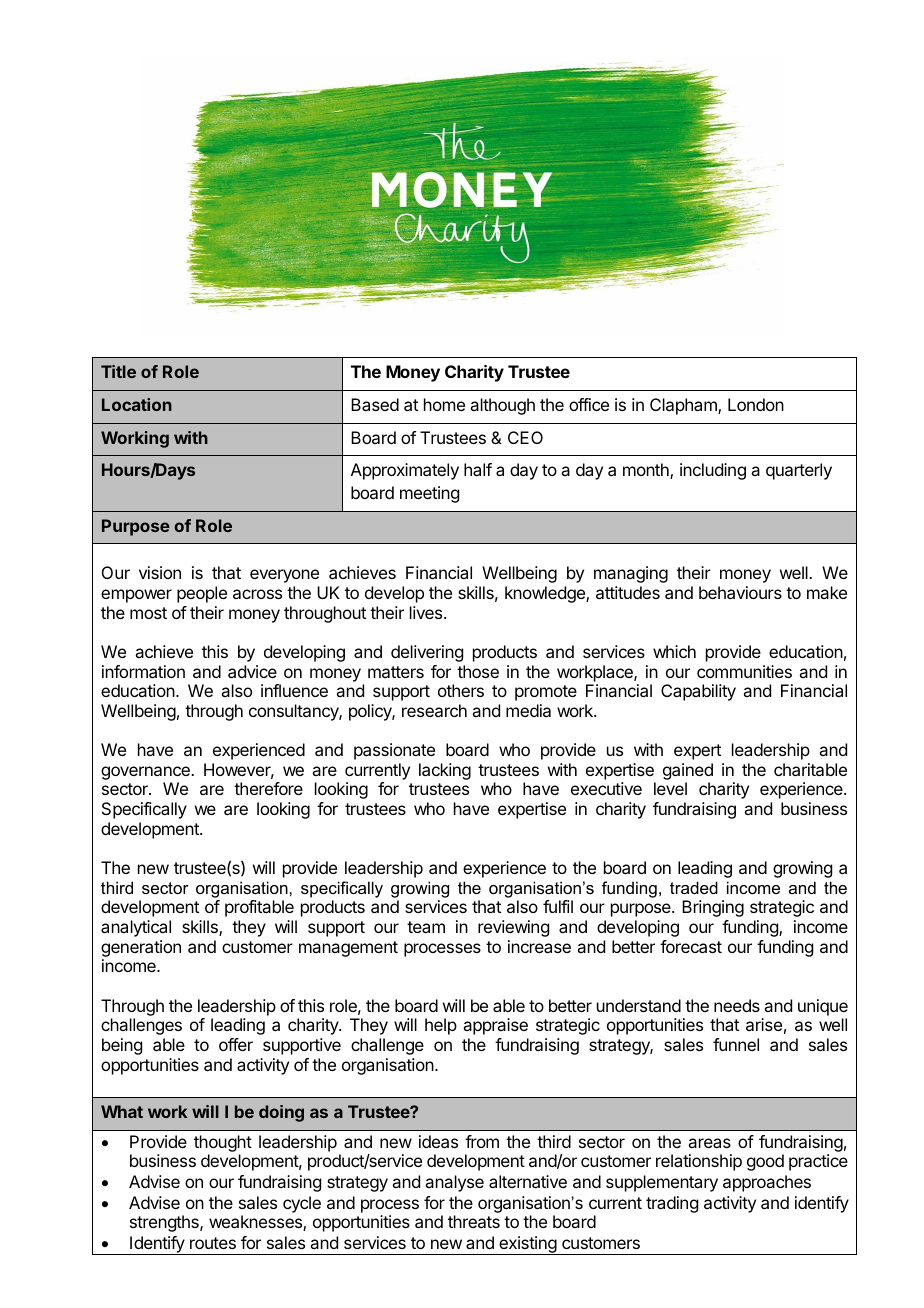 The height and width of the screenshot is (1308, 924). I want to click on needs, so click(737, 1005).
